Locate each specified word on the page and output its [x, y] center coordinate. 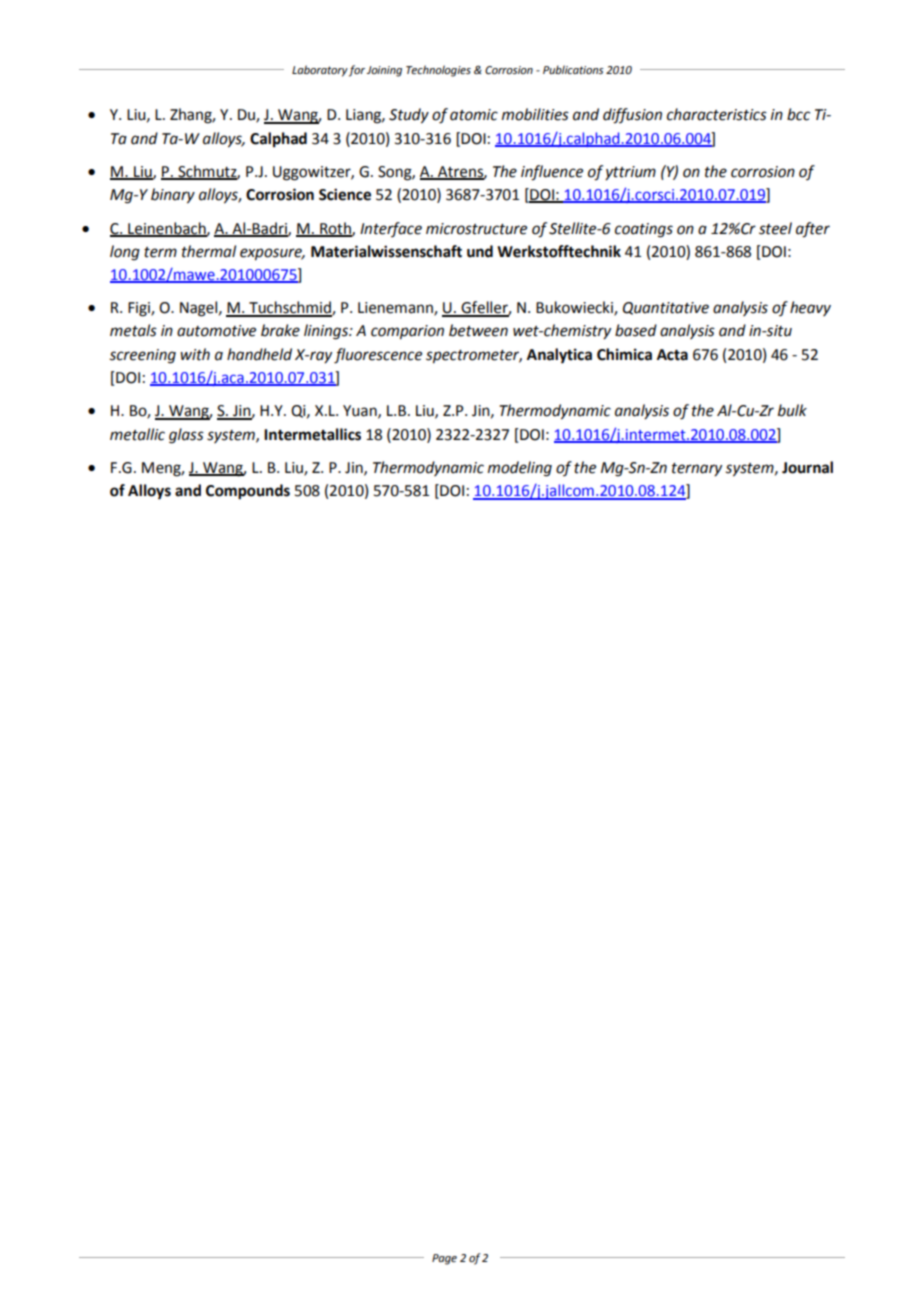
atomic [474, 115]
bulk [792, 410]
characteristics [717, 114]
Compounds [248, 492]
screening [143, 356]
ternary [697, 470]
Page [444, 1259]
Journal [807, 467]
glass [186, 436]
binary [173, 196]
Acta [672, 355]
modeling [520, 469]
